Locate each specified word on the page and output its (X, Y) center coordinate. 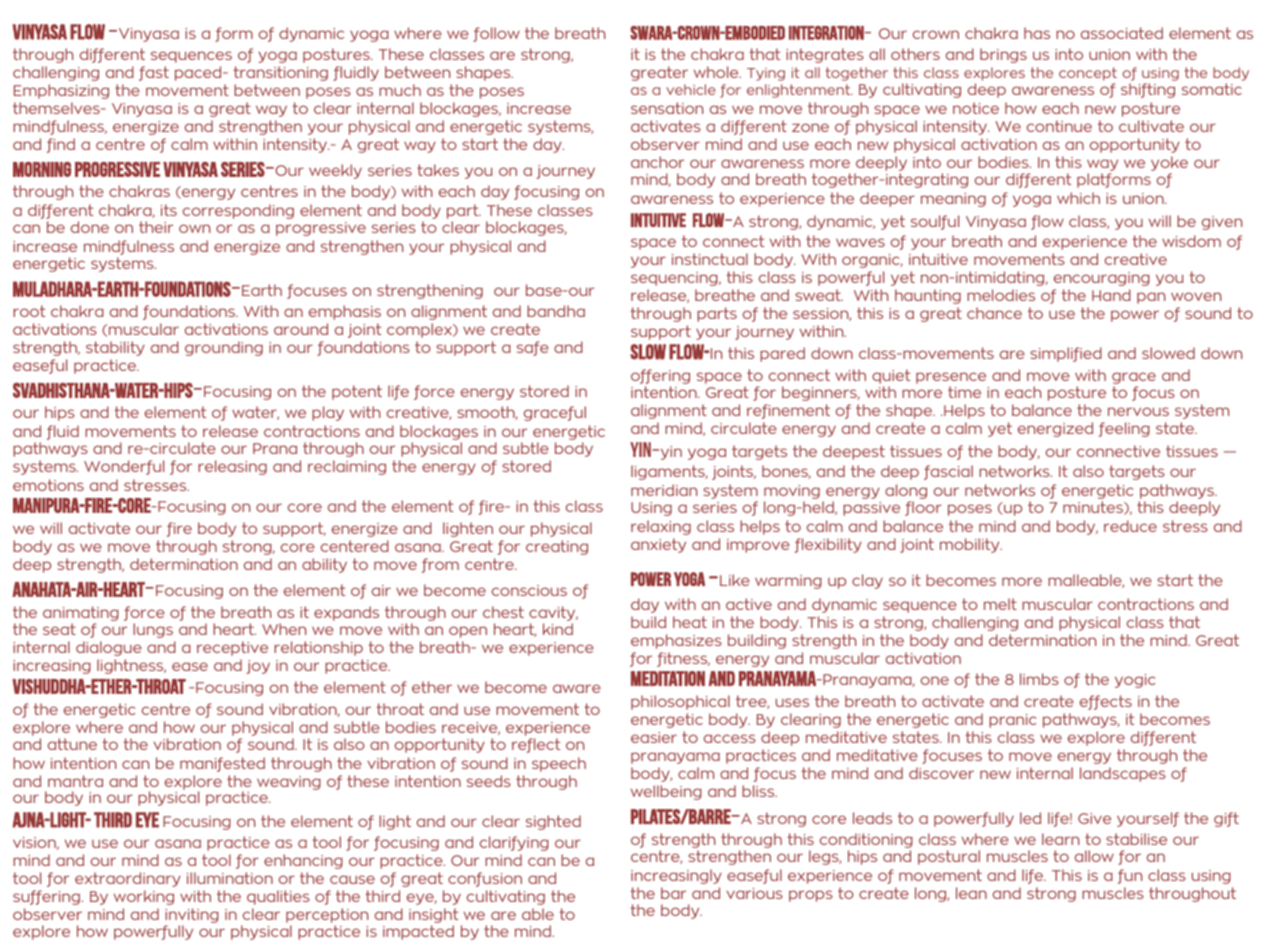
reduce (1130, 526)
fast (154, 73)
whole (717, 72)
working (144, 897)
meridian (664, 490)
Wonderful (124, 467)
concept (1088, 74)
